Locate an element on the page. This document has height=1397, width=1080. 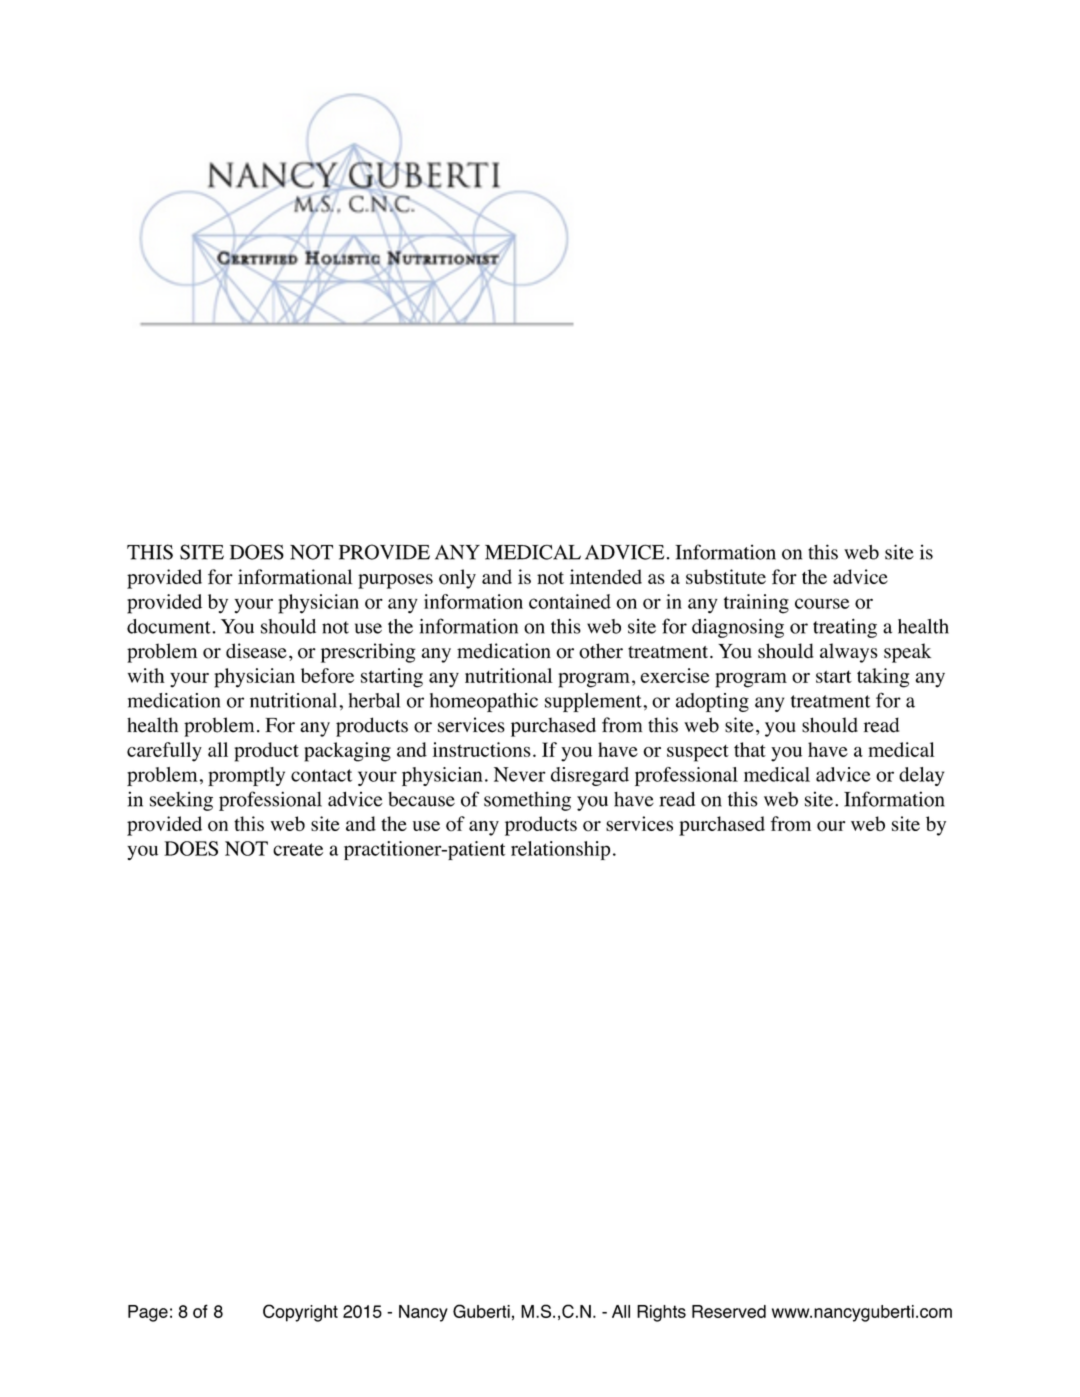
relationship is located at coordinates (560, 850).
